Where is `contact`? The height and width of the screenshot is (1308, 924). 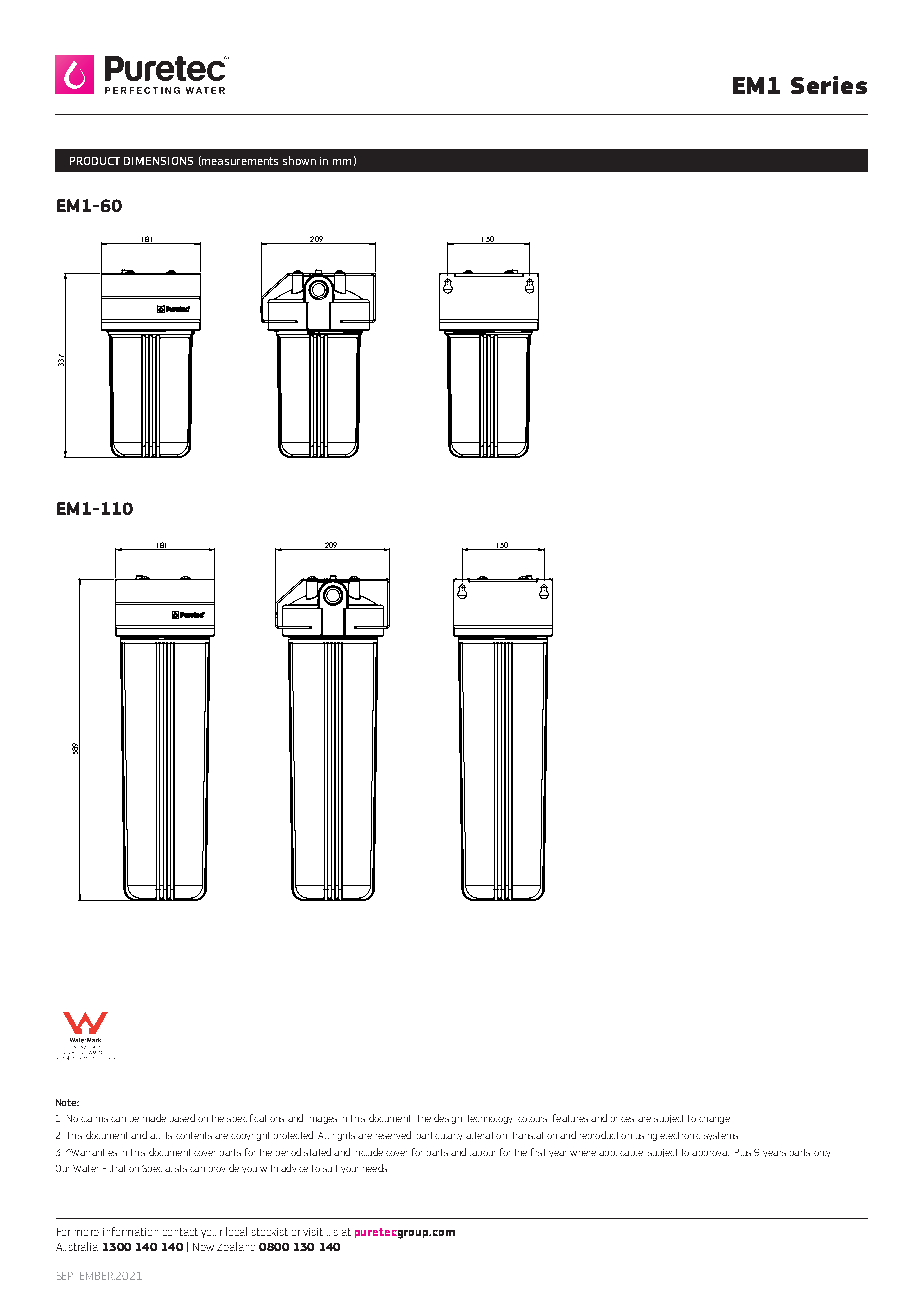 contact is located at coordinates (180, 1232).
